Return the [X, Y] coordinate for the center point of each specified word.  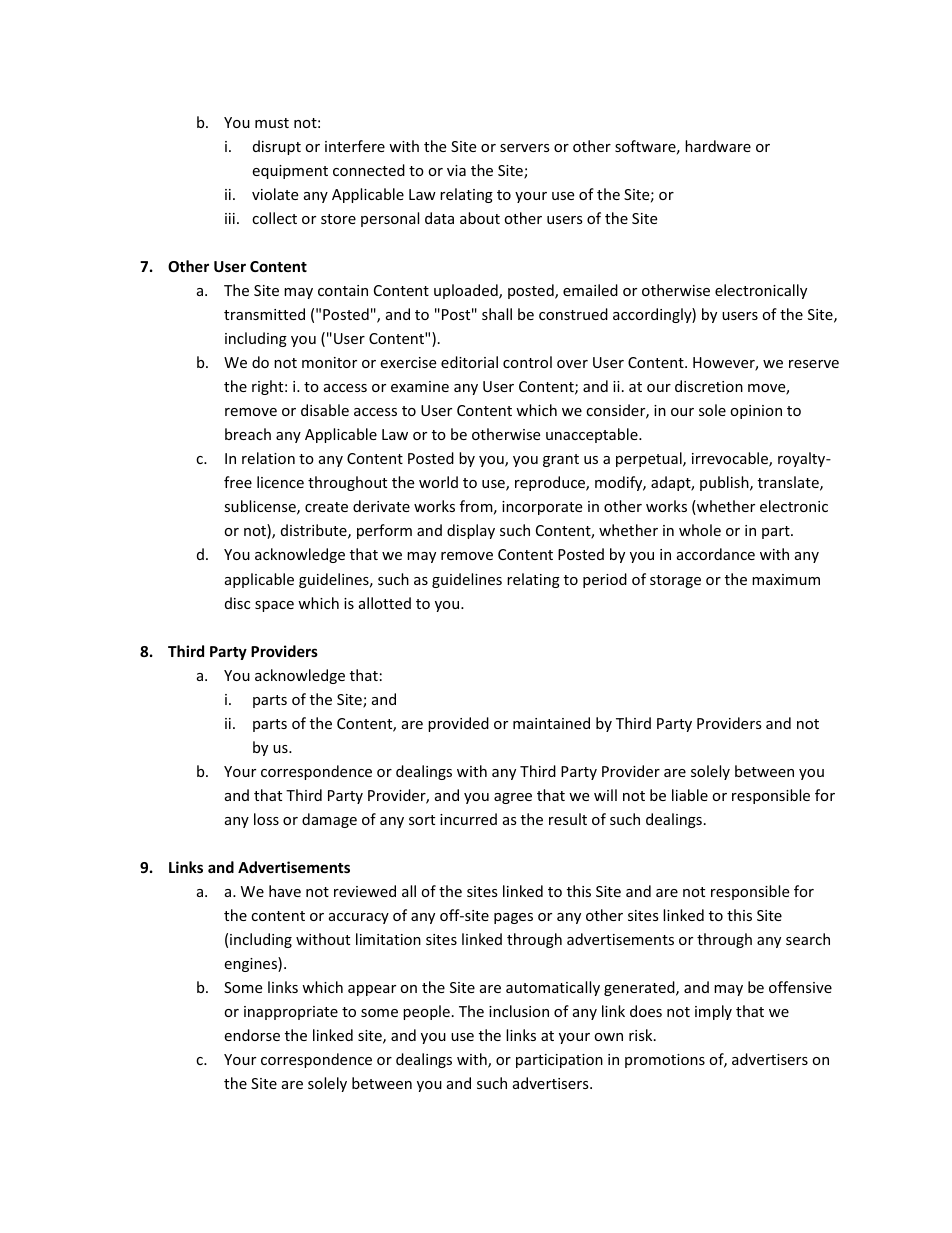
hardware [718, 146]
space [274, 606]
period [605, 580]
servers [525, 148]
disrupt [277, 147]
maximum [786, 579]
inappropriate [291, 1013]
